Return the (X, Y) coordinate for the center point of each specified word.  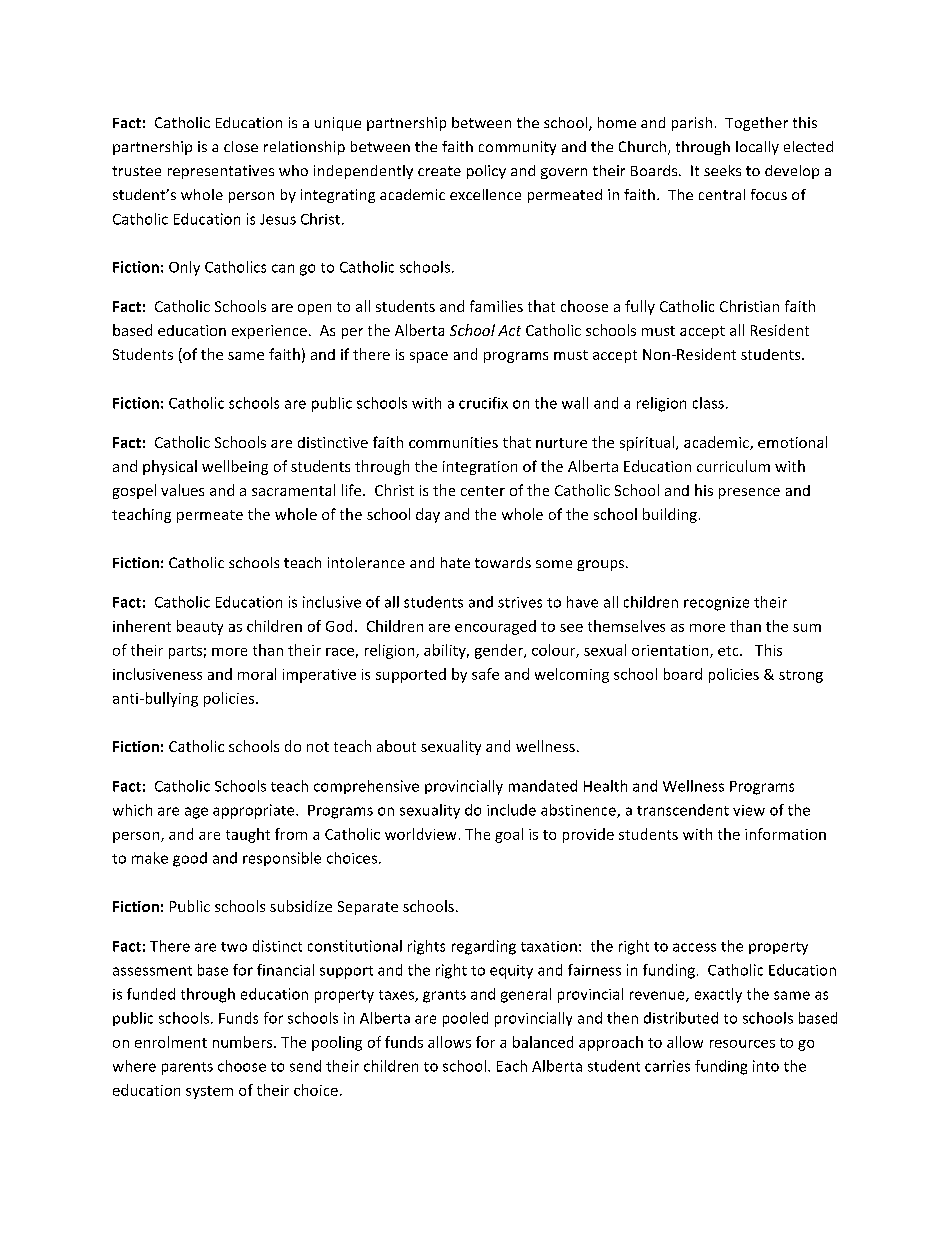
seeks (722, 170)
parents (187, 1068)
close (241, 146)
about (396, 746)
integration (480, 468)
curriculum (733, 466)
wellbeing (235, 467)
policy (486, 172)
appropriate (255, 811)
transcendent (683, 810)
